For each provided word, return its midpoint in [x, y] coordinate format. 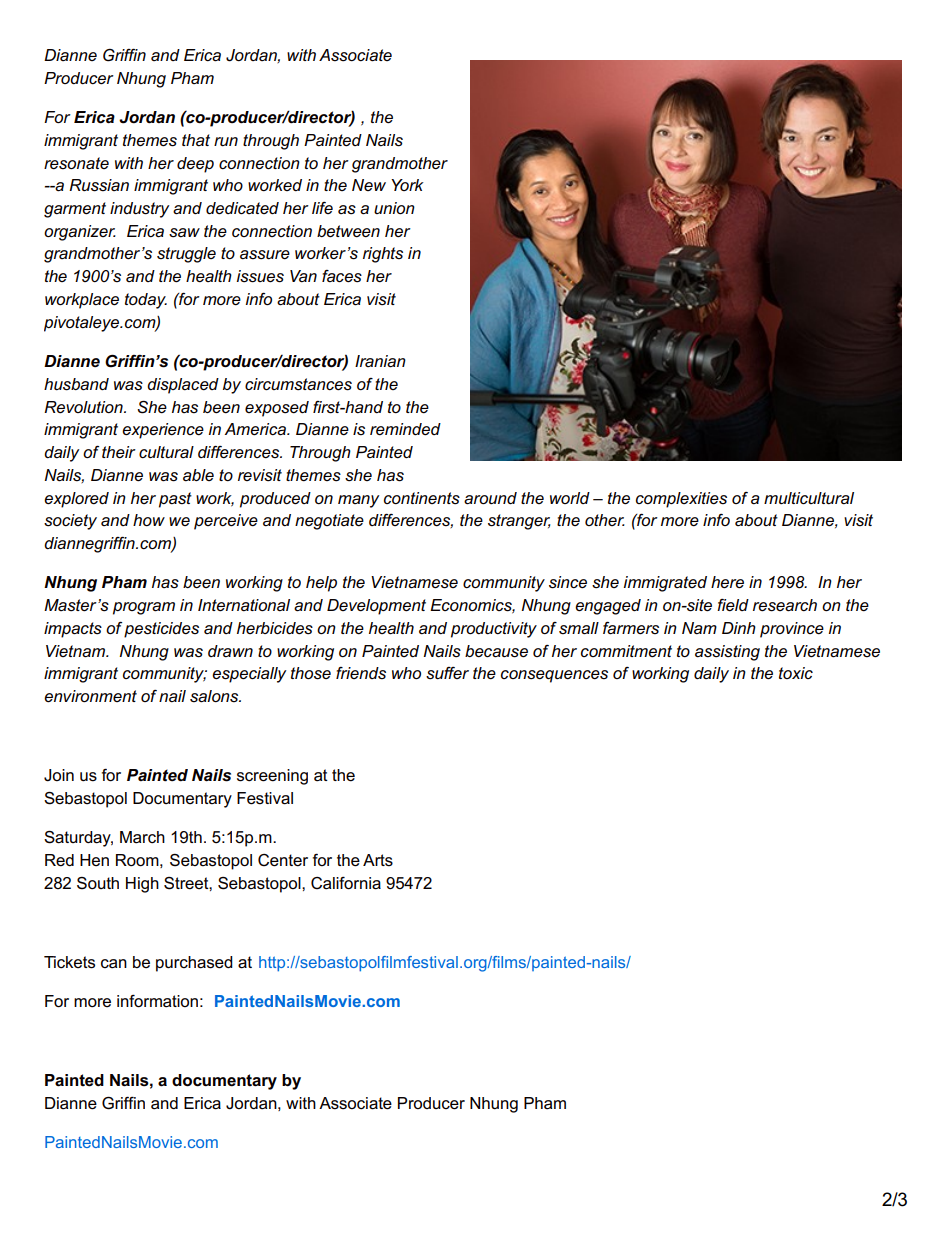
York [407, 185]
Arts [378, 860]
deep [195, 165]
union [394, 208]
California [346, 883]
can [114, 964]
